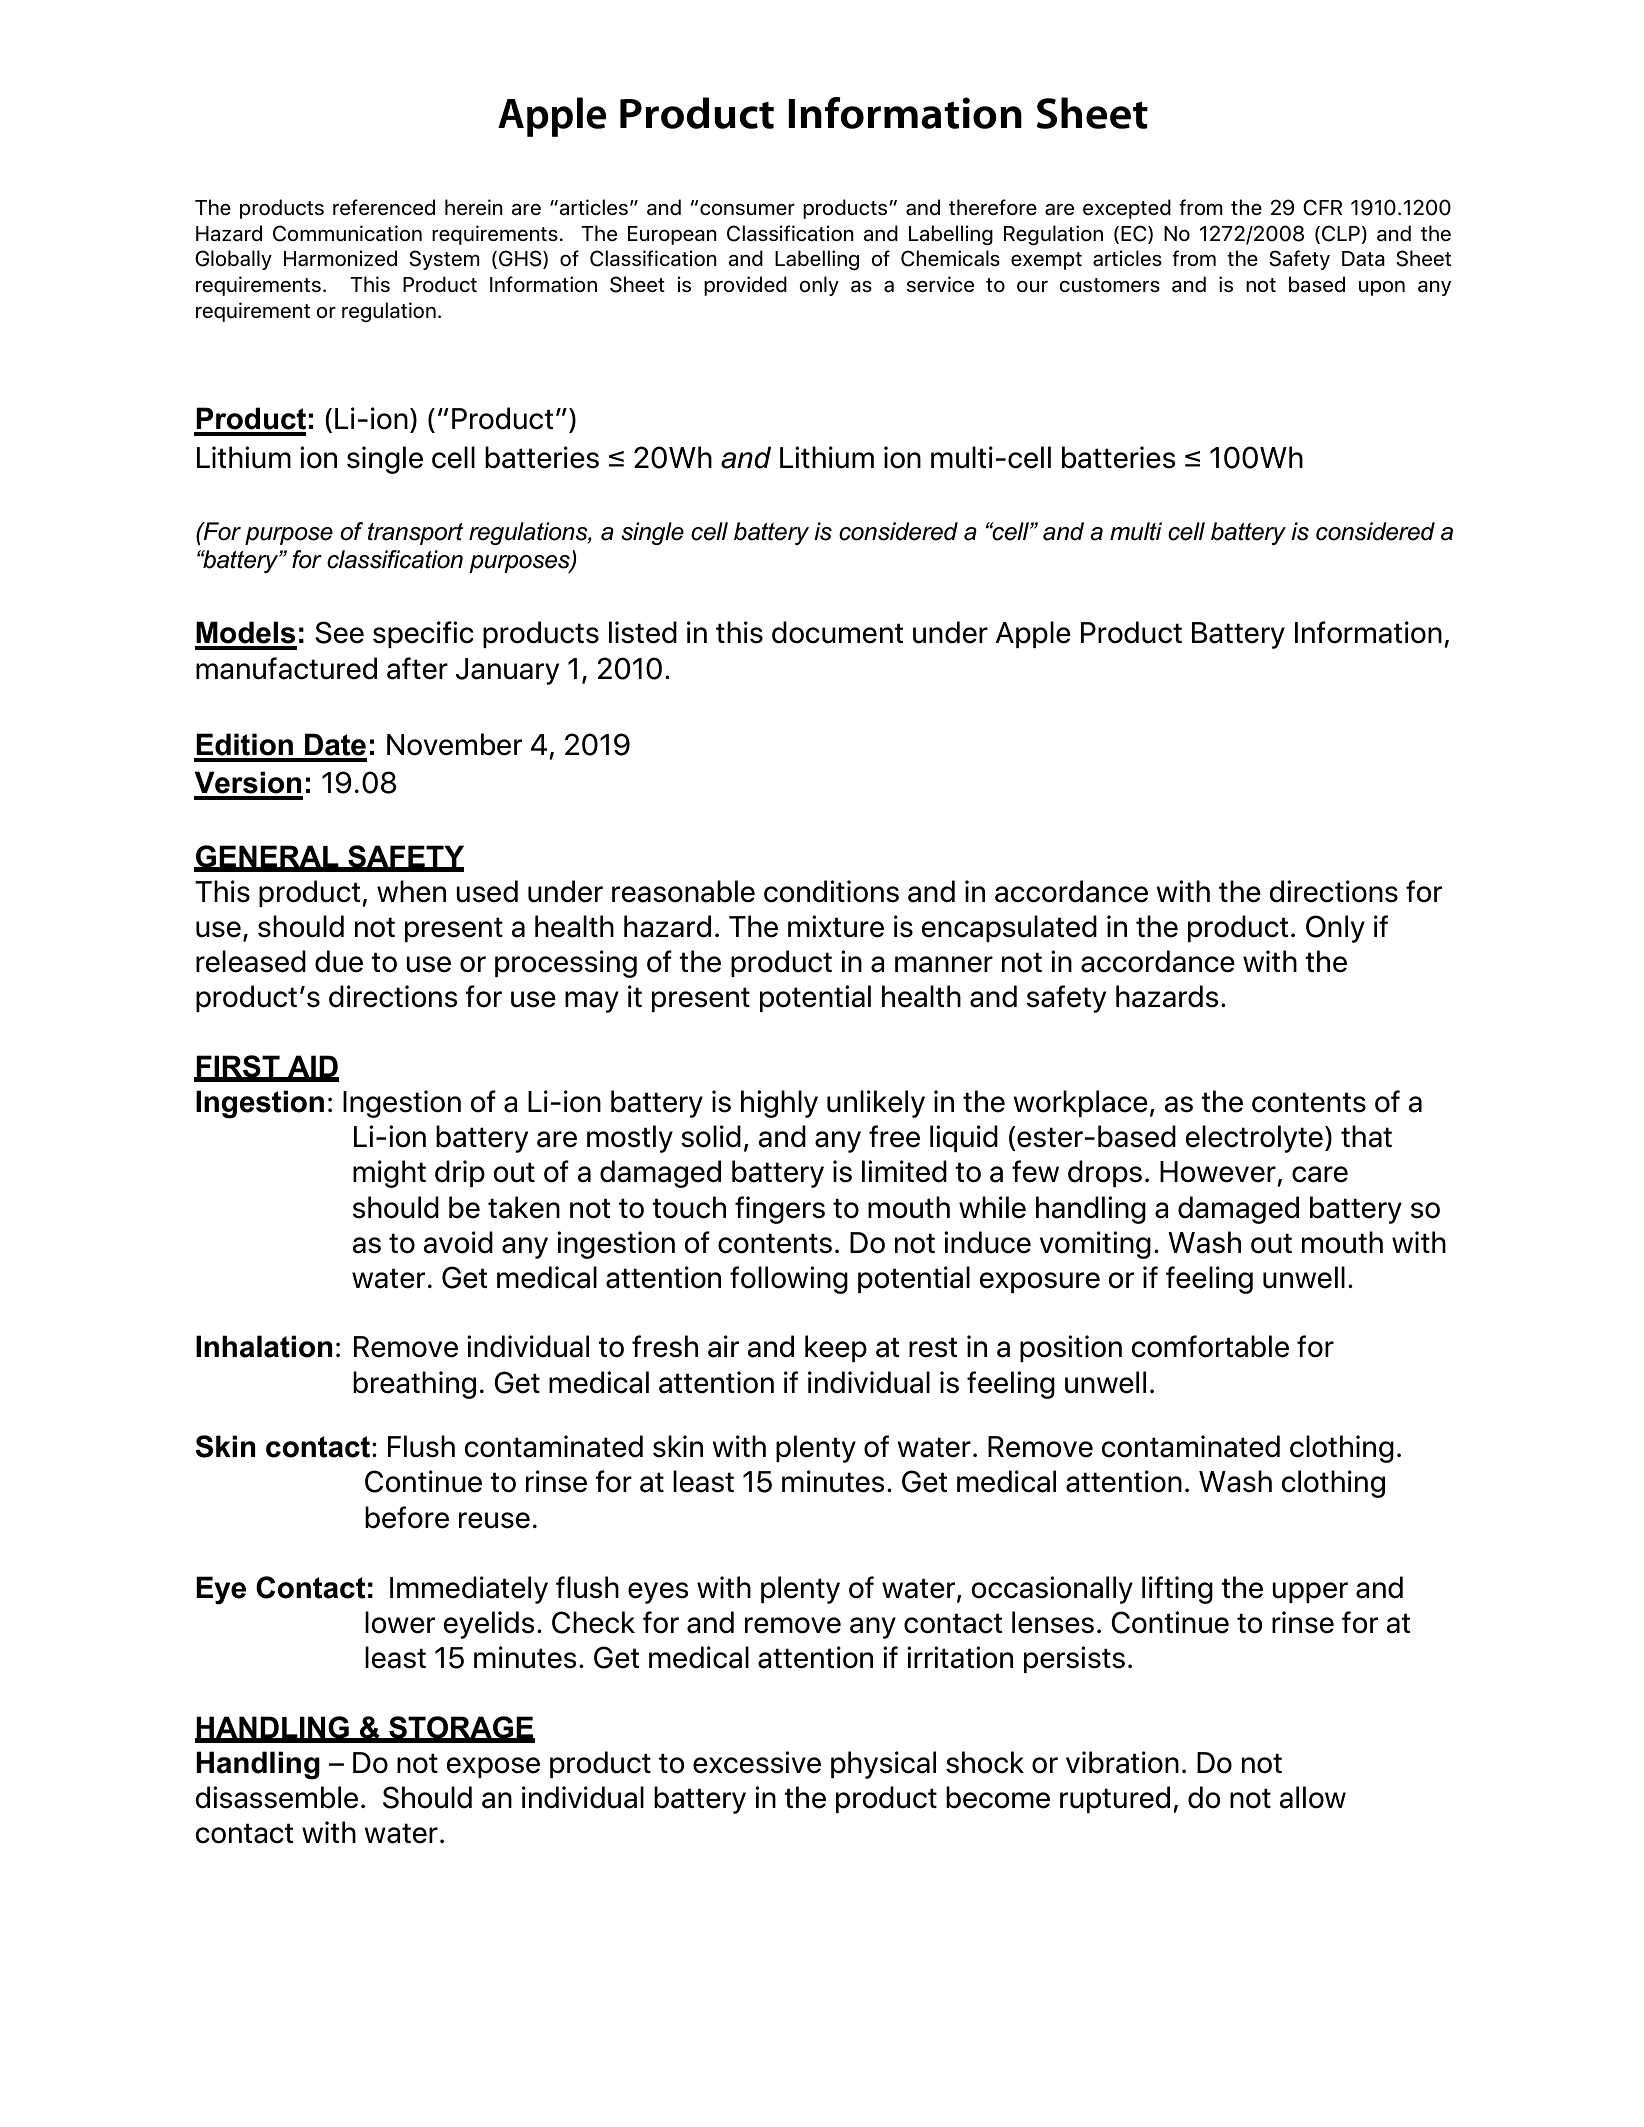 The image size is (1644, 2127). Describe the element at coordinates (340, 258) in the screenshot. I see `Harmonized` at that location.
